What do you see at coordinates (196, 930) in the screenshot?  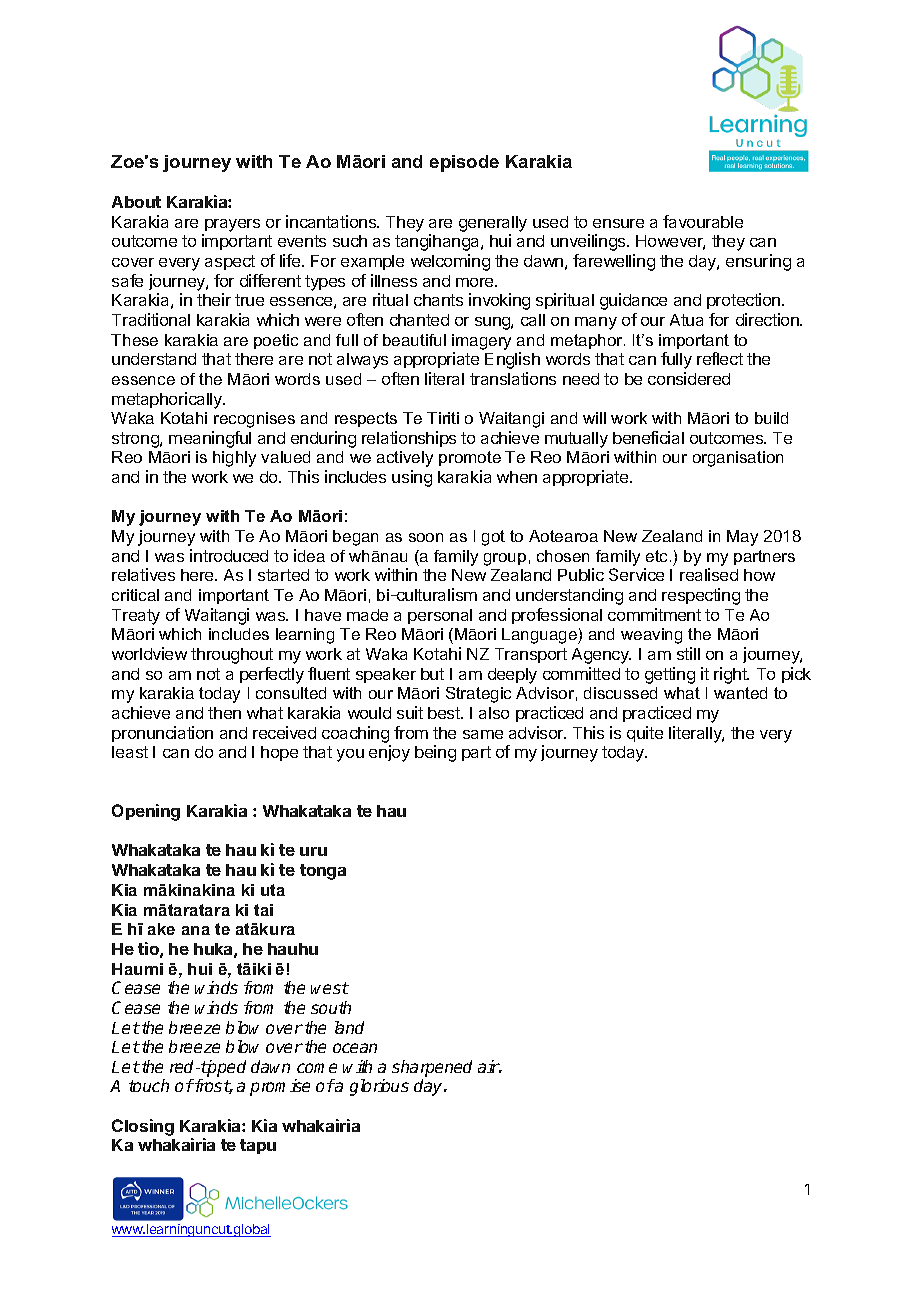 I see `ana` at bounding box center [196, 930].
